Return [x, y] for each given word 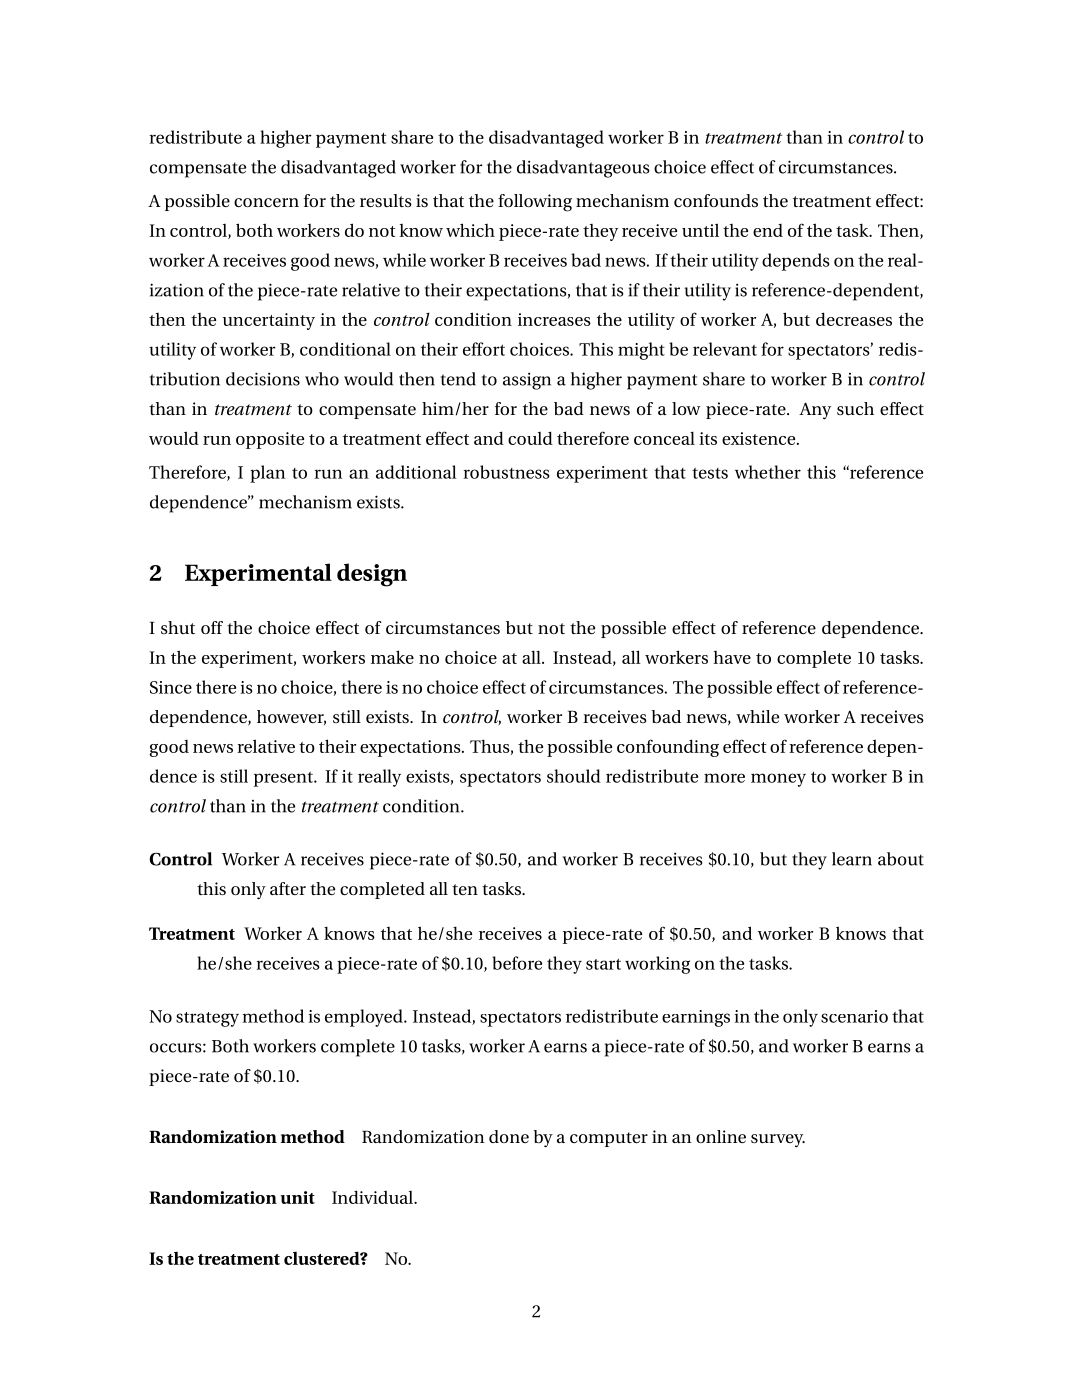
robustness [506, 472]
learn [852, 859]
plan [267, 474]
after [288, 888]
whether [768, 472]
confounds [716, 200]
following [535, 203]
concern [266, 202]
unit [297, 1197]
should [574, 776]
